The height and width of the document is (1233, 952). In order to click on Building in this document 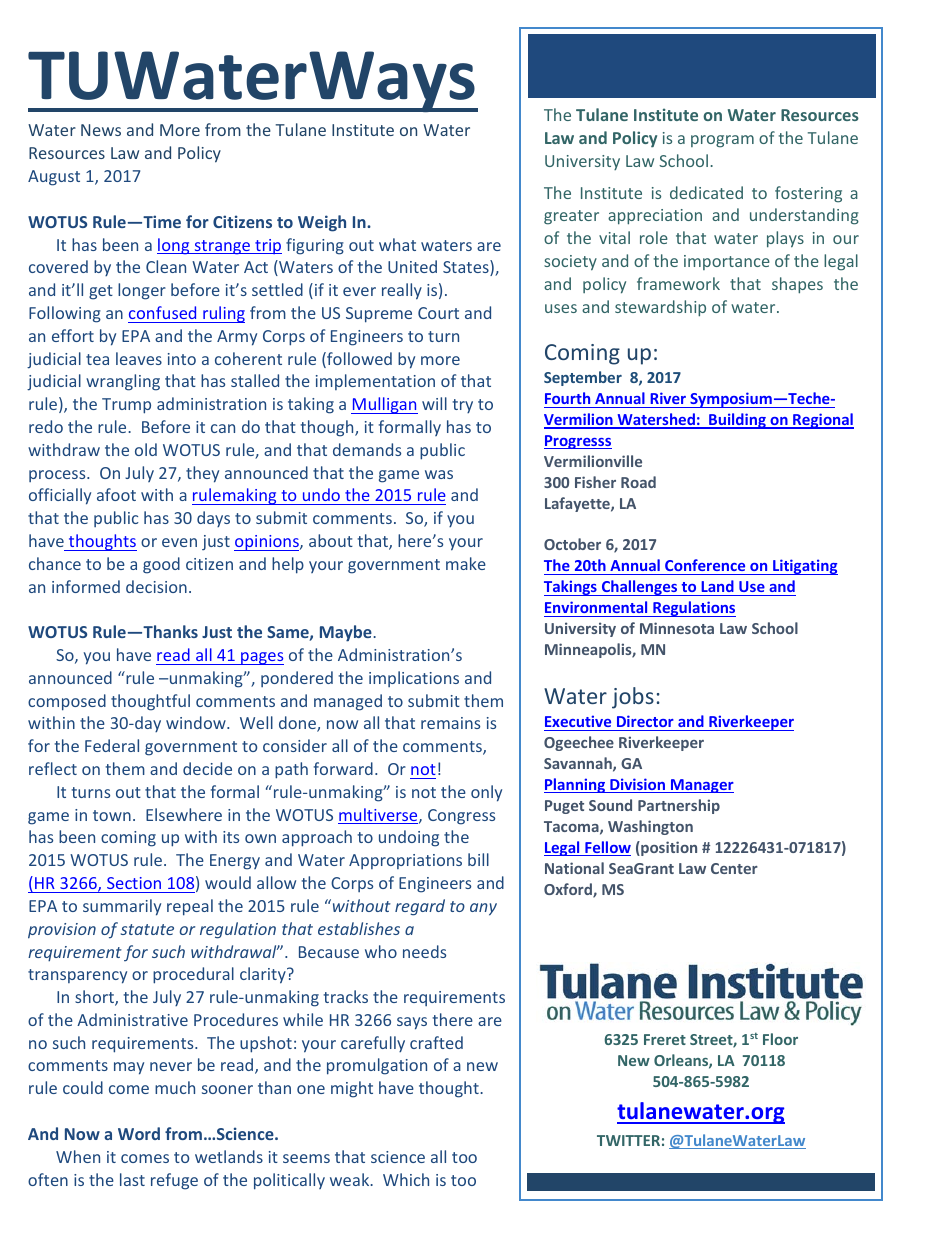, I will do `click(737, 421)`.
